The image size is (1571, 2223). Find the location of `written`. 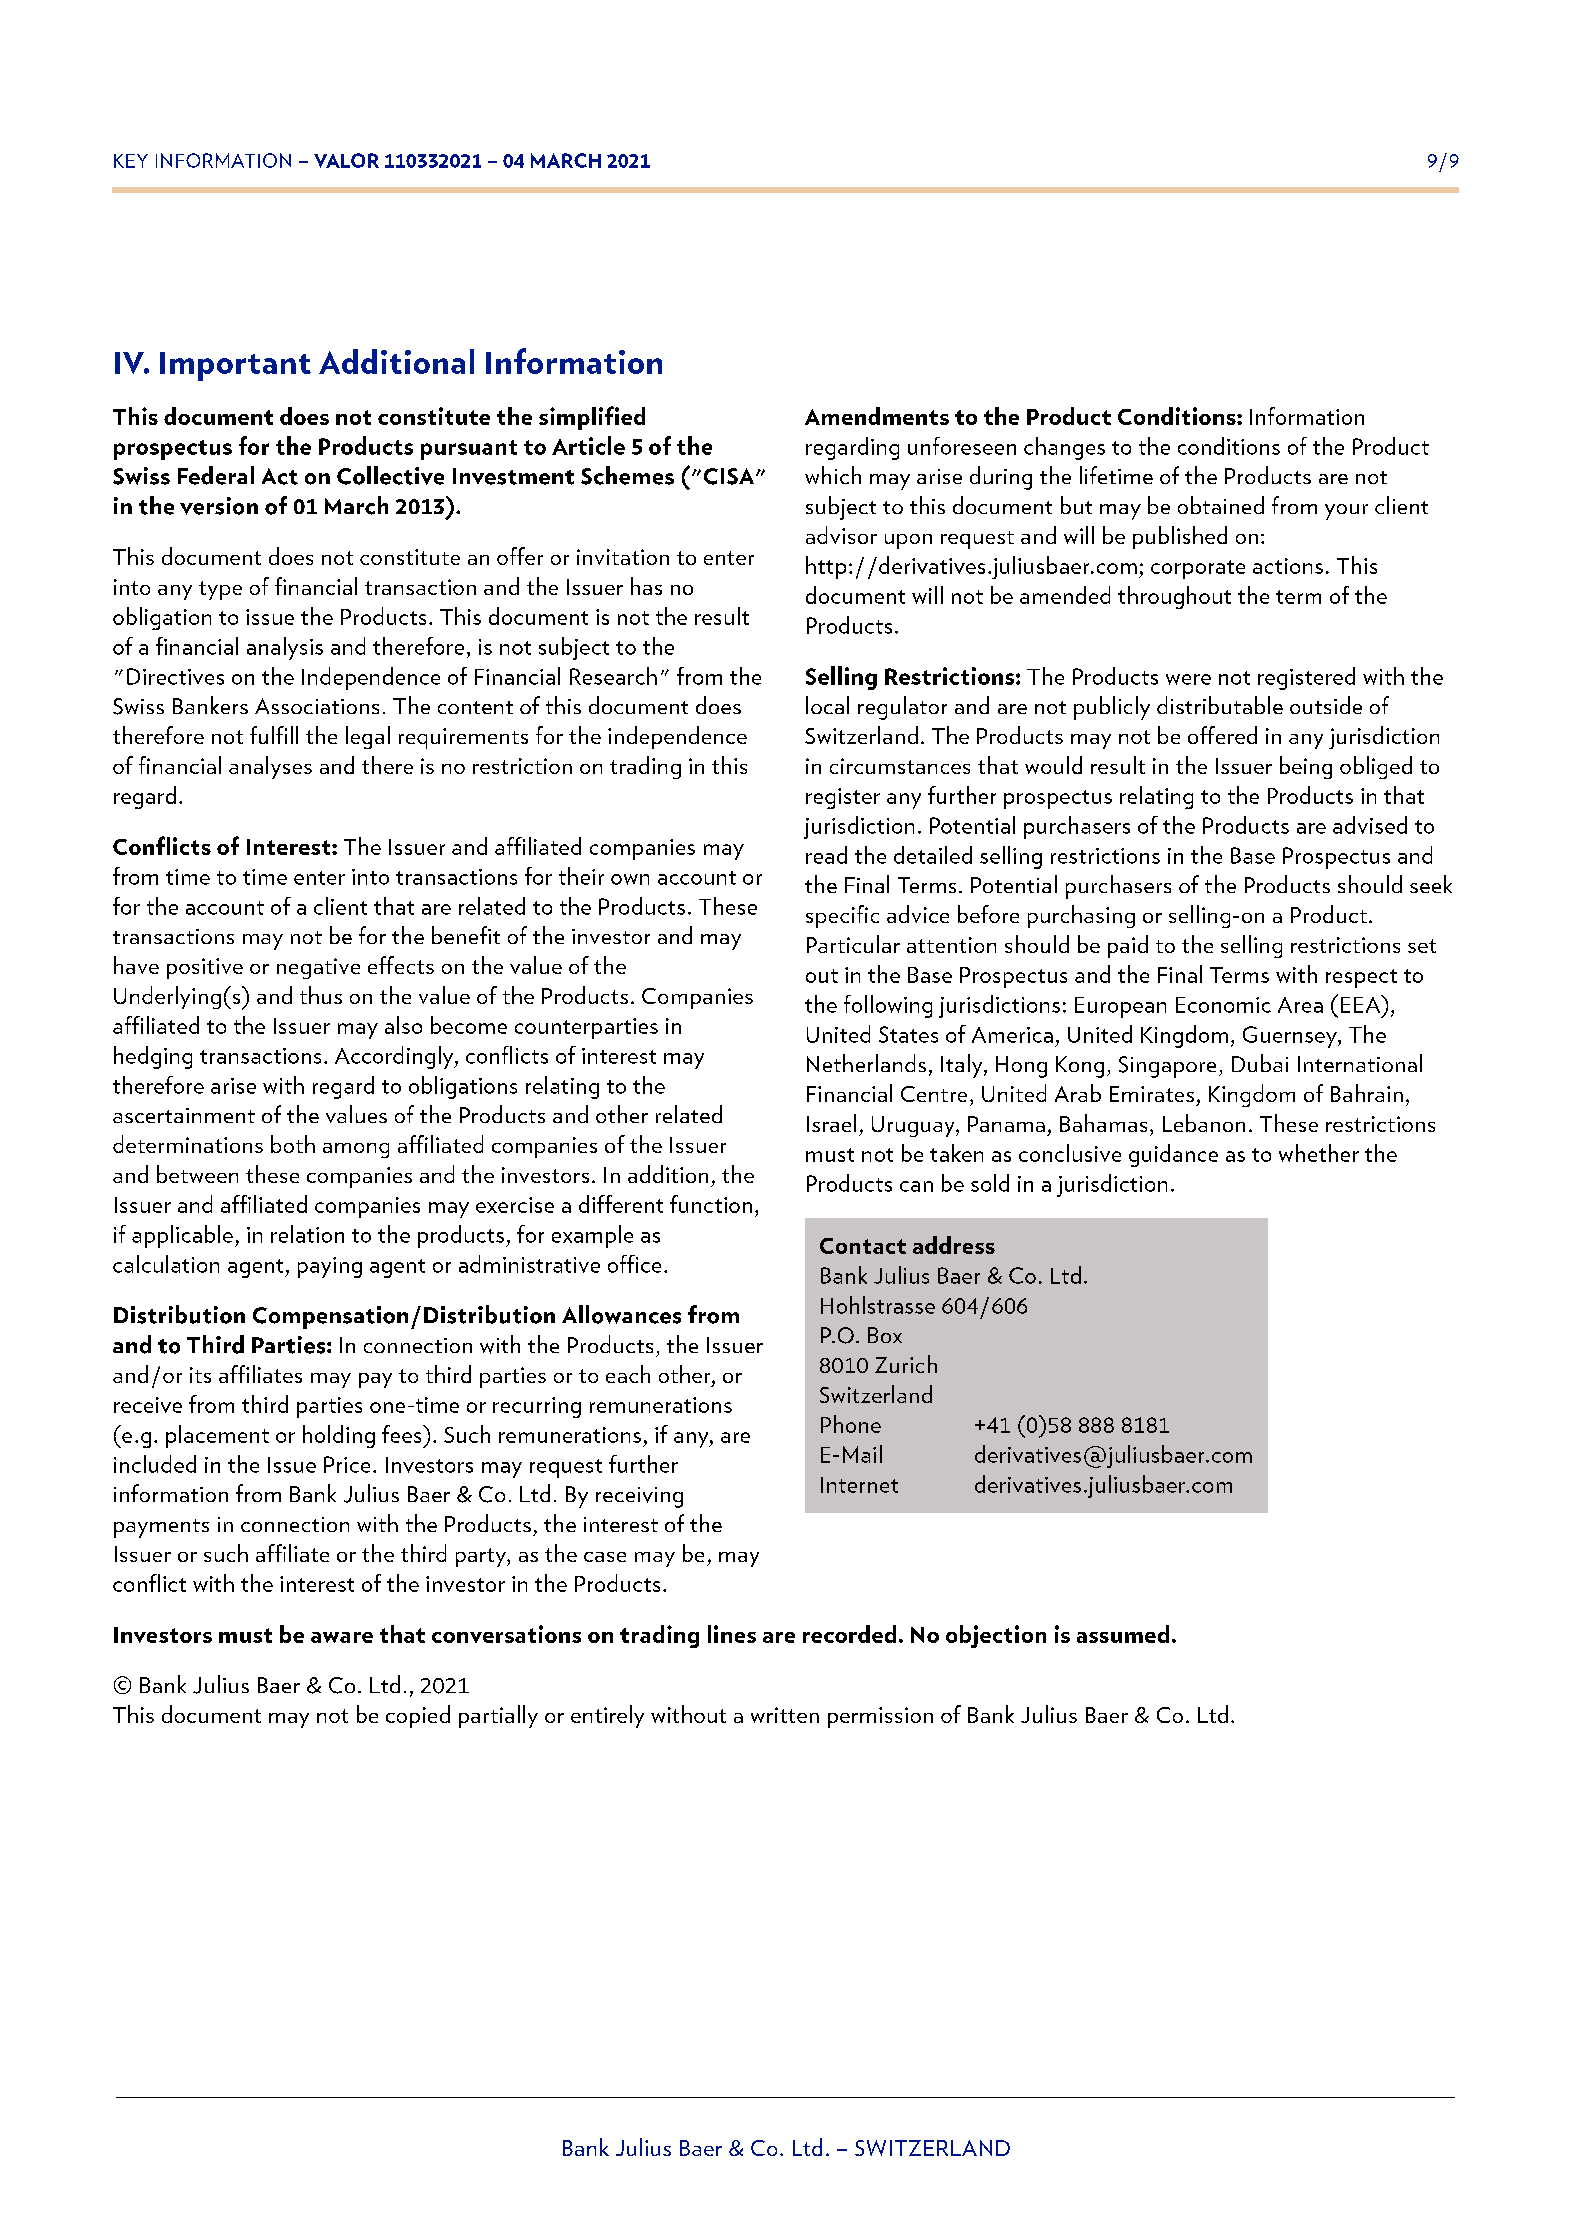

written is located at coordinates (785, 1715).
